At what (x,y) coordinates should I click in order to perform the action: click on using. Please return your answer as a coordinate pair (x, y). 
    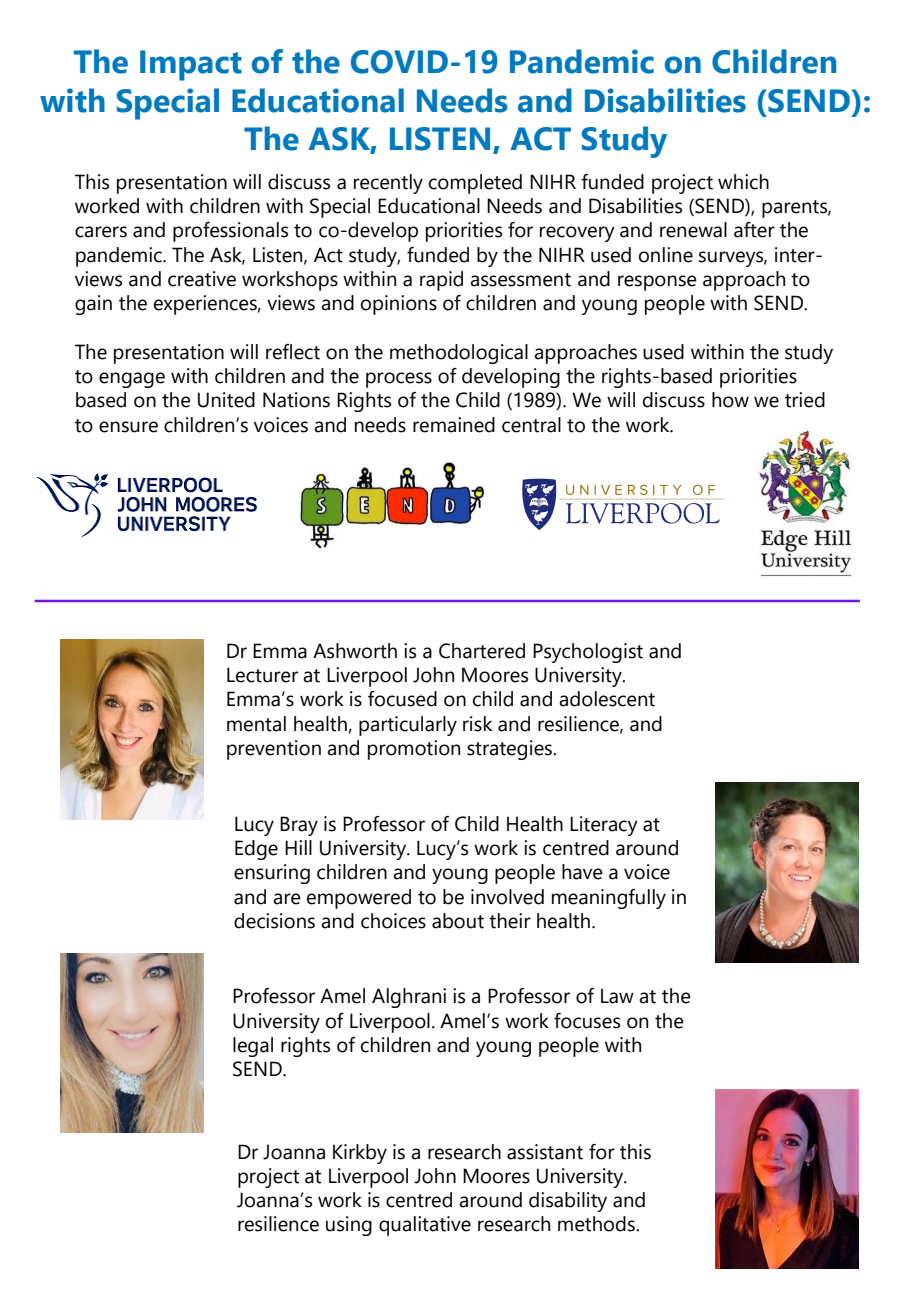
    Looking at the image, I should click on (349, 1226).
